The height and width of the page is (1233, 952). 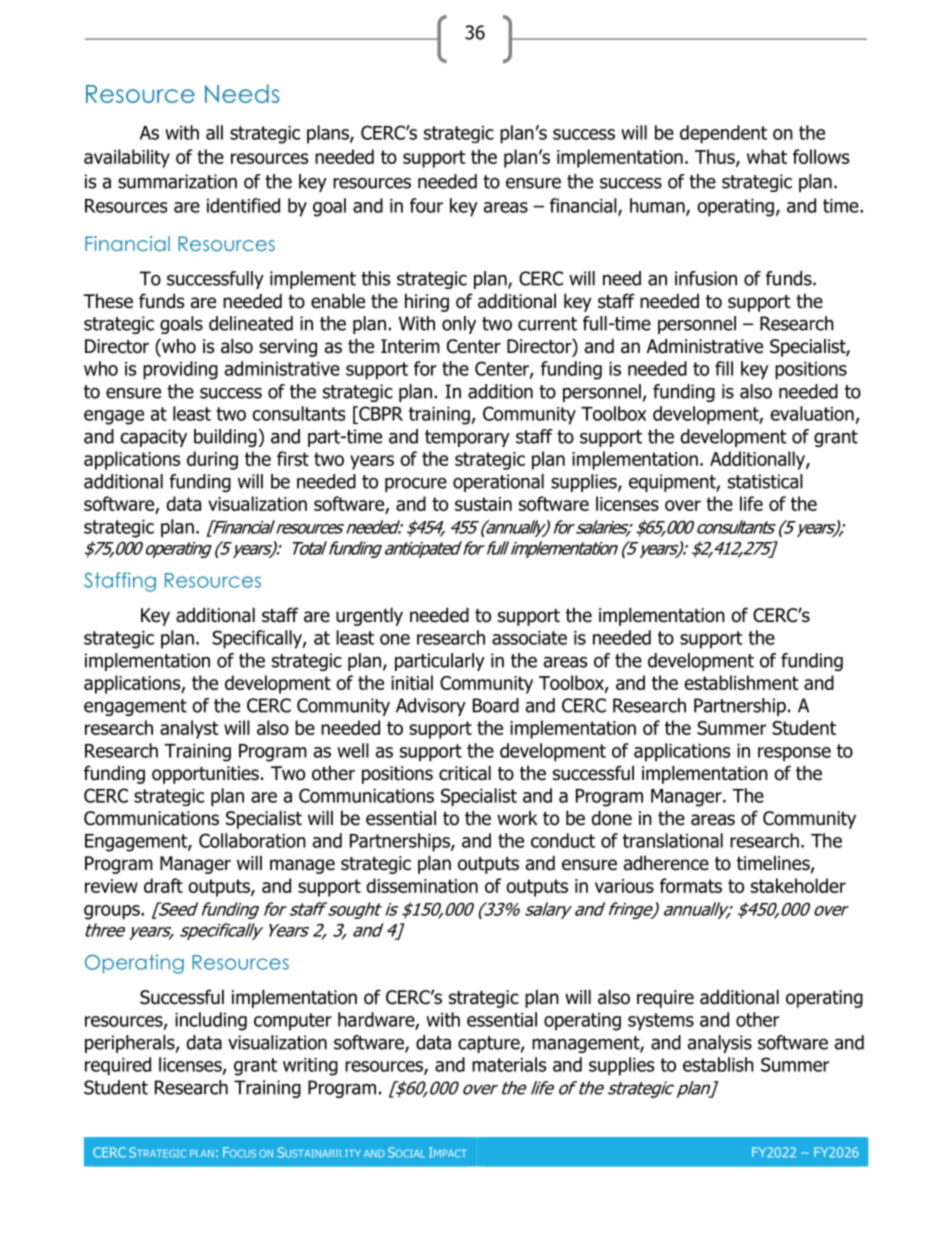 I want to click on Thus, so click(x=716, y=158).
